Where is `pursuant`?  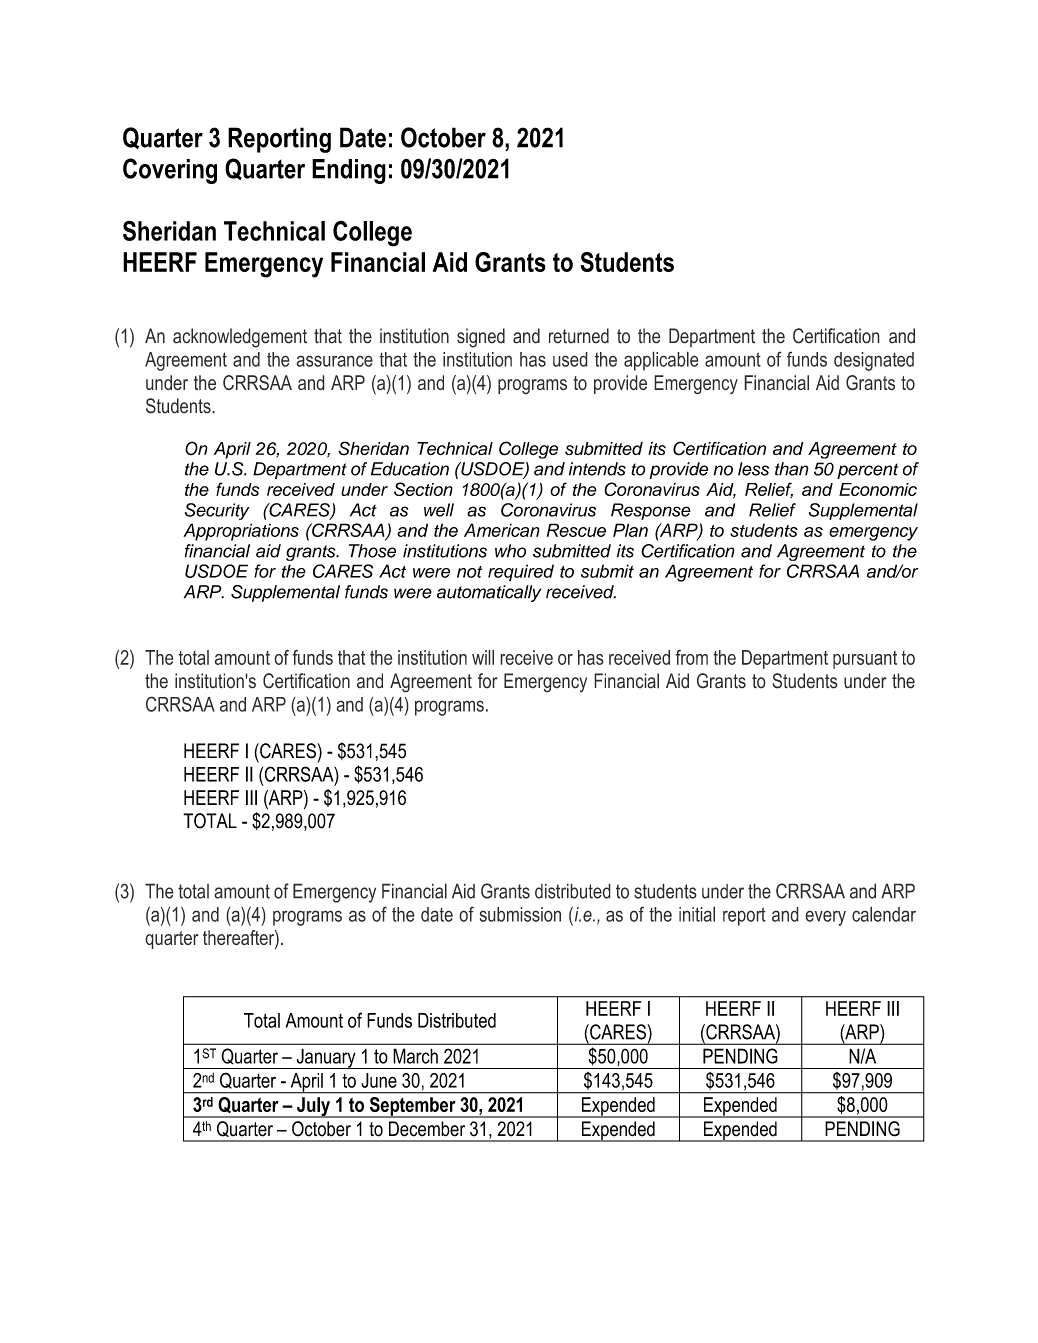
pursuant is located at coordinates (865, 660).
